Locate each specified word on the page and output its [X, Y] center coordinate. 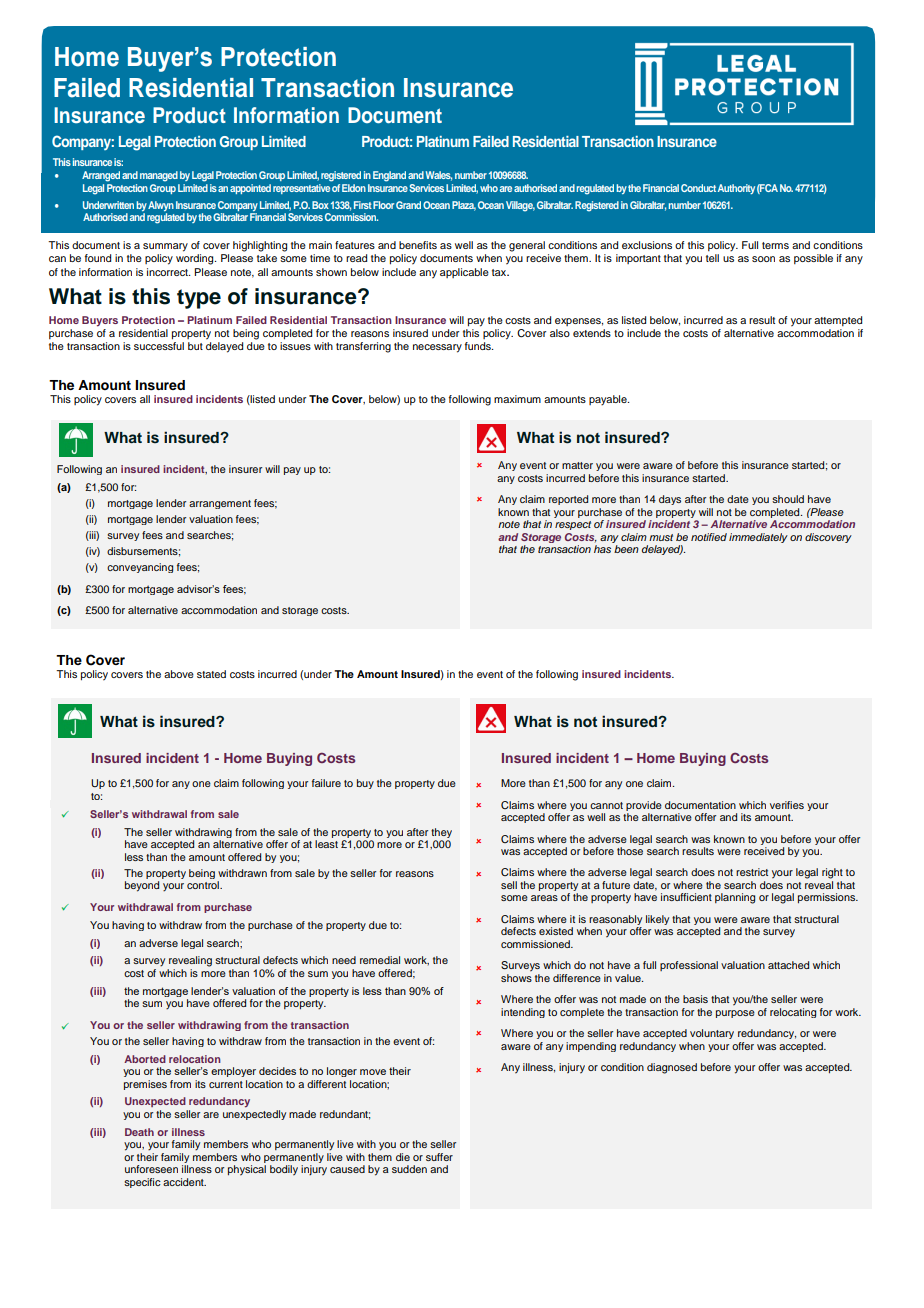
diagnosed [672, 1068]
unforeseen [151, 1169]
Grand [408, 205]
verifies [787, 805]
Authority [736, 189]
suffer [439, 1157]
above [179, 674]
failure [326, 783]
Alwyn [161, 207]
